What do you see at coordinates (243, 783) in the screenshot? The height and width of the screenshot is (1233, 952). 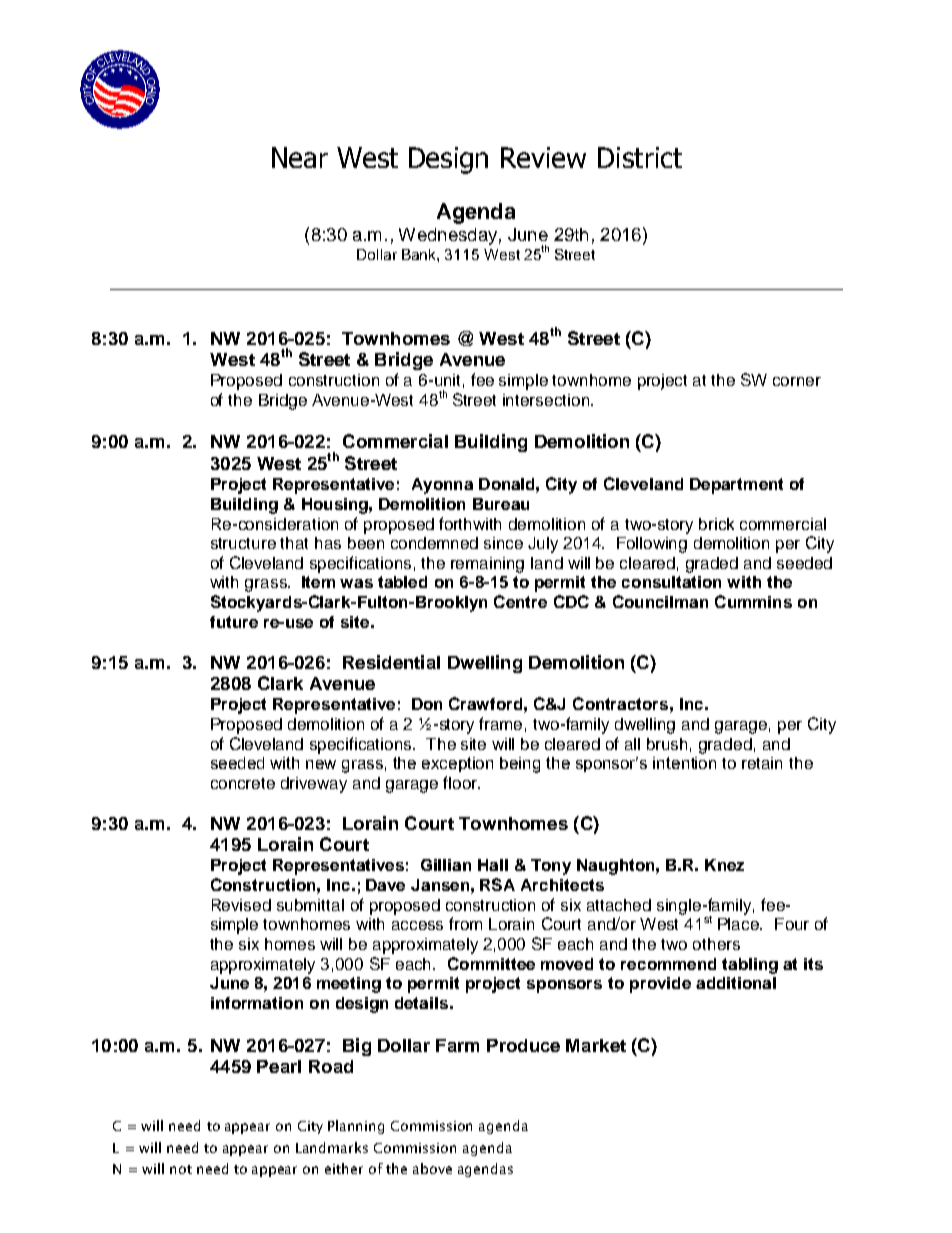 I see `concrete` at bounding box center [243, 783].
